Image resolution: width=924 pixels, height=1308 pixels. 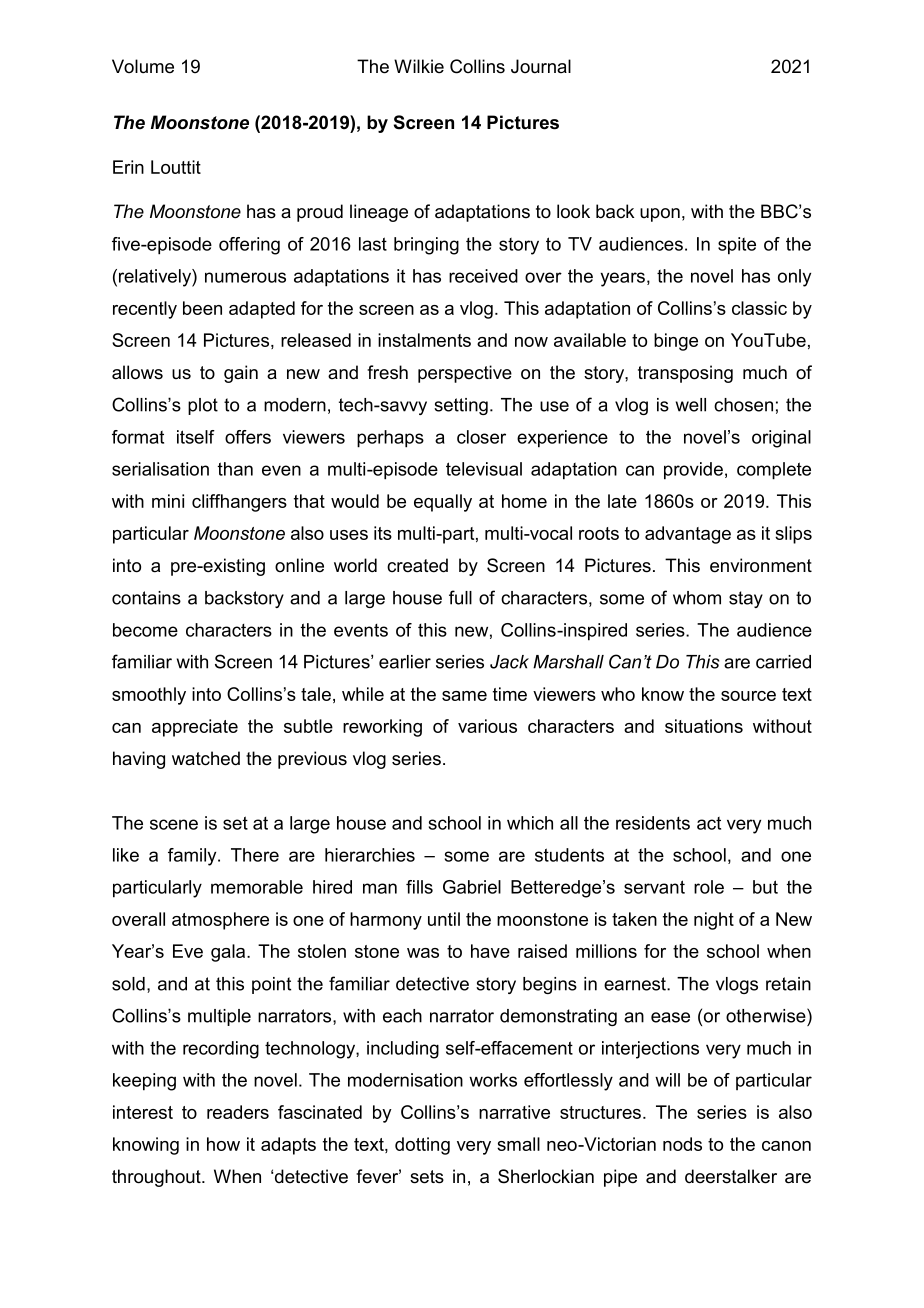 I want to click on how, so click(x=223, y=1144).
